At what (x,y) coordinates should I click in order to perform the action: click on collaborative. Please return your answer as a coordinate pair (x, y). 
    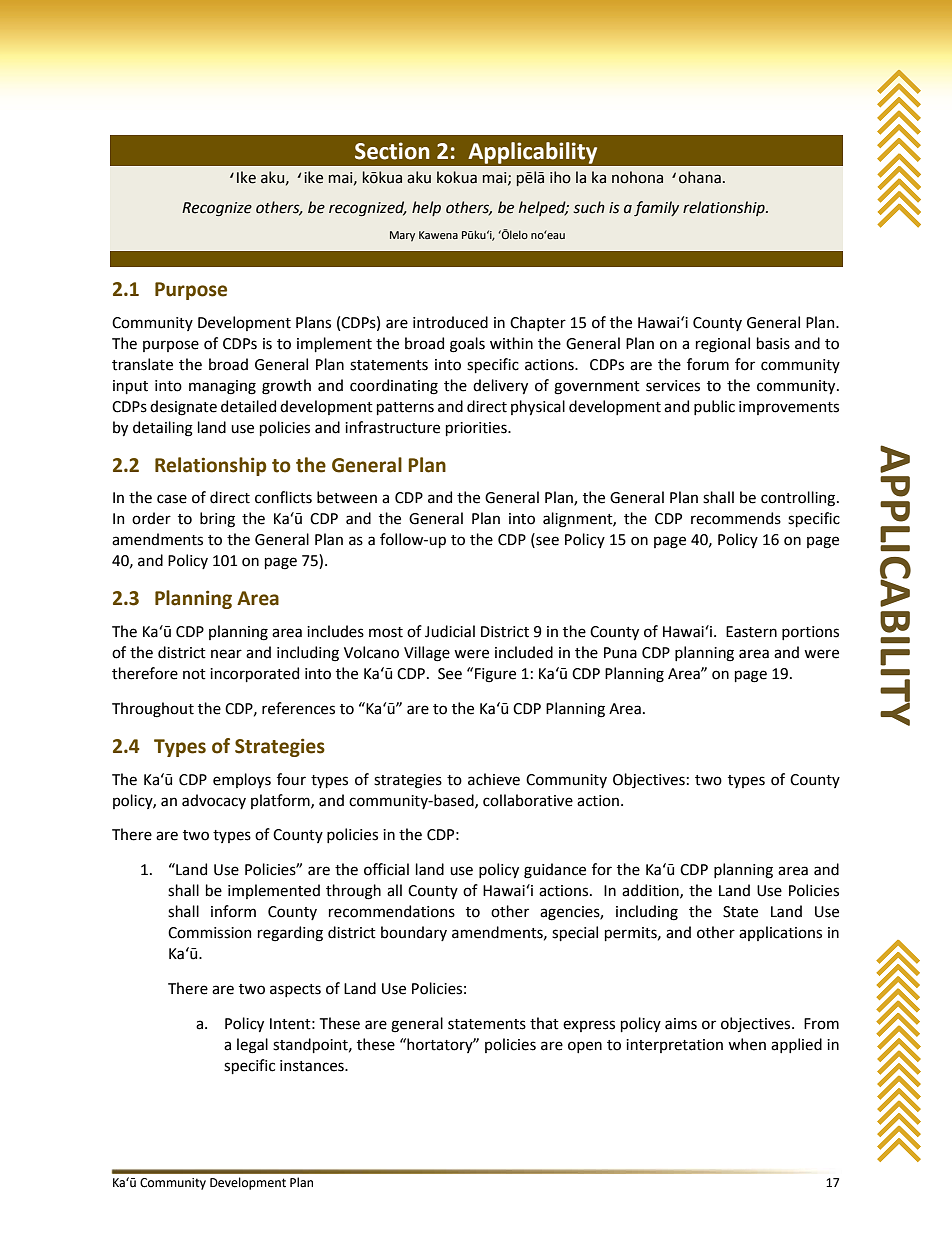
    Looking at the image, I should click on (528, 800).
